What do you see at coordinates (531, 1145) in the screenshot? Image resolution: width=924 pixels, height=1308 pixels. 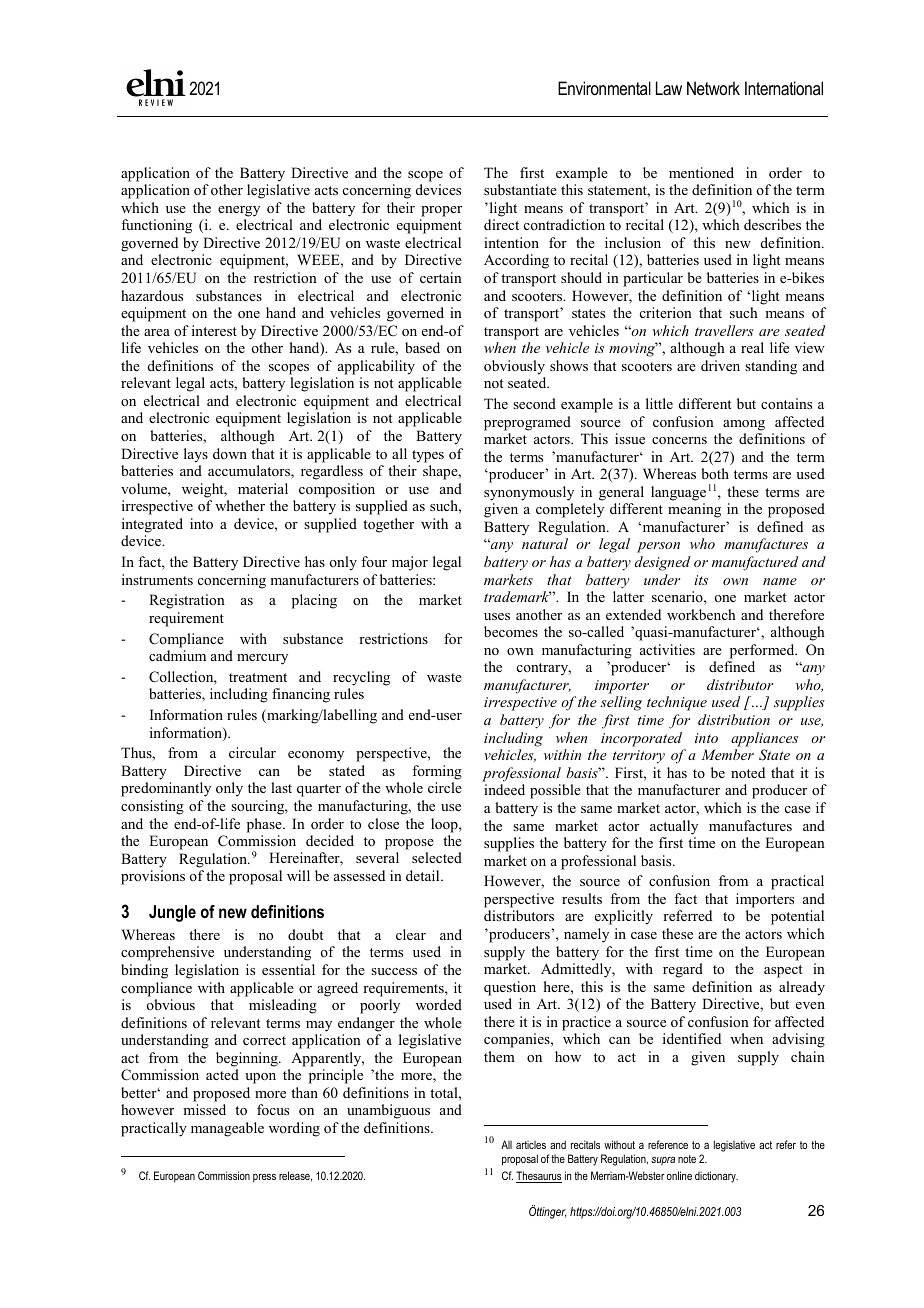 I see `articles` at bounding box center [531, 1145].
